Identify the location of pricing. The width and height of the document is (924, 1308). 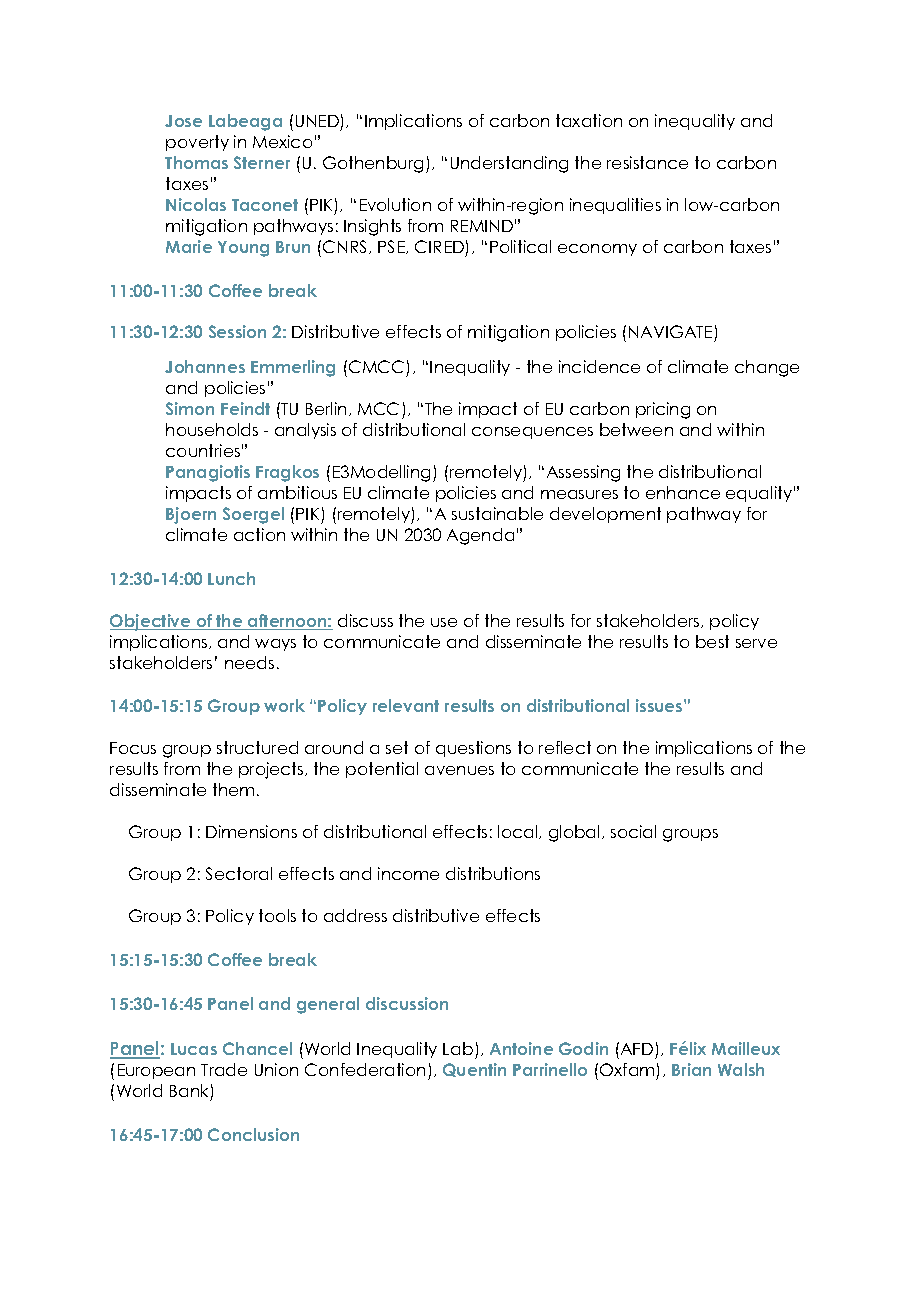
(663, 410).
